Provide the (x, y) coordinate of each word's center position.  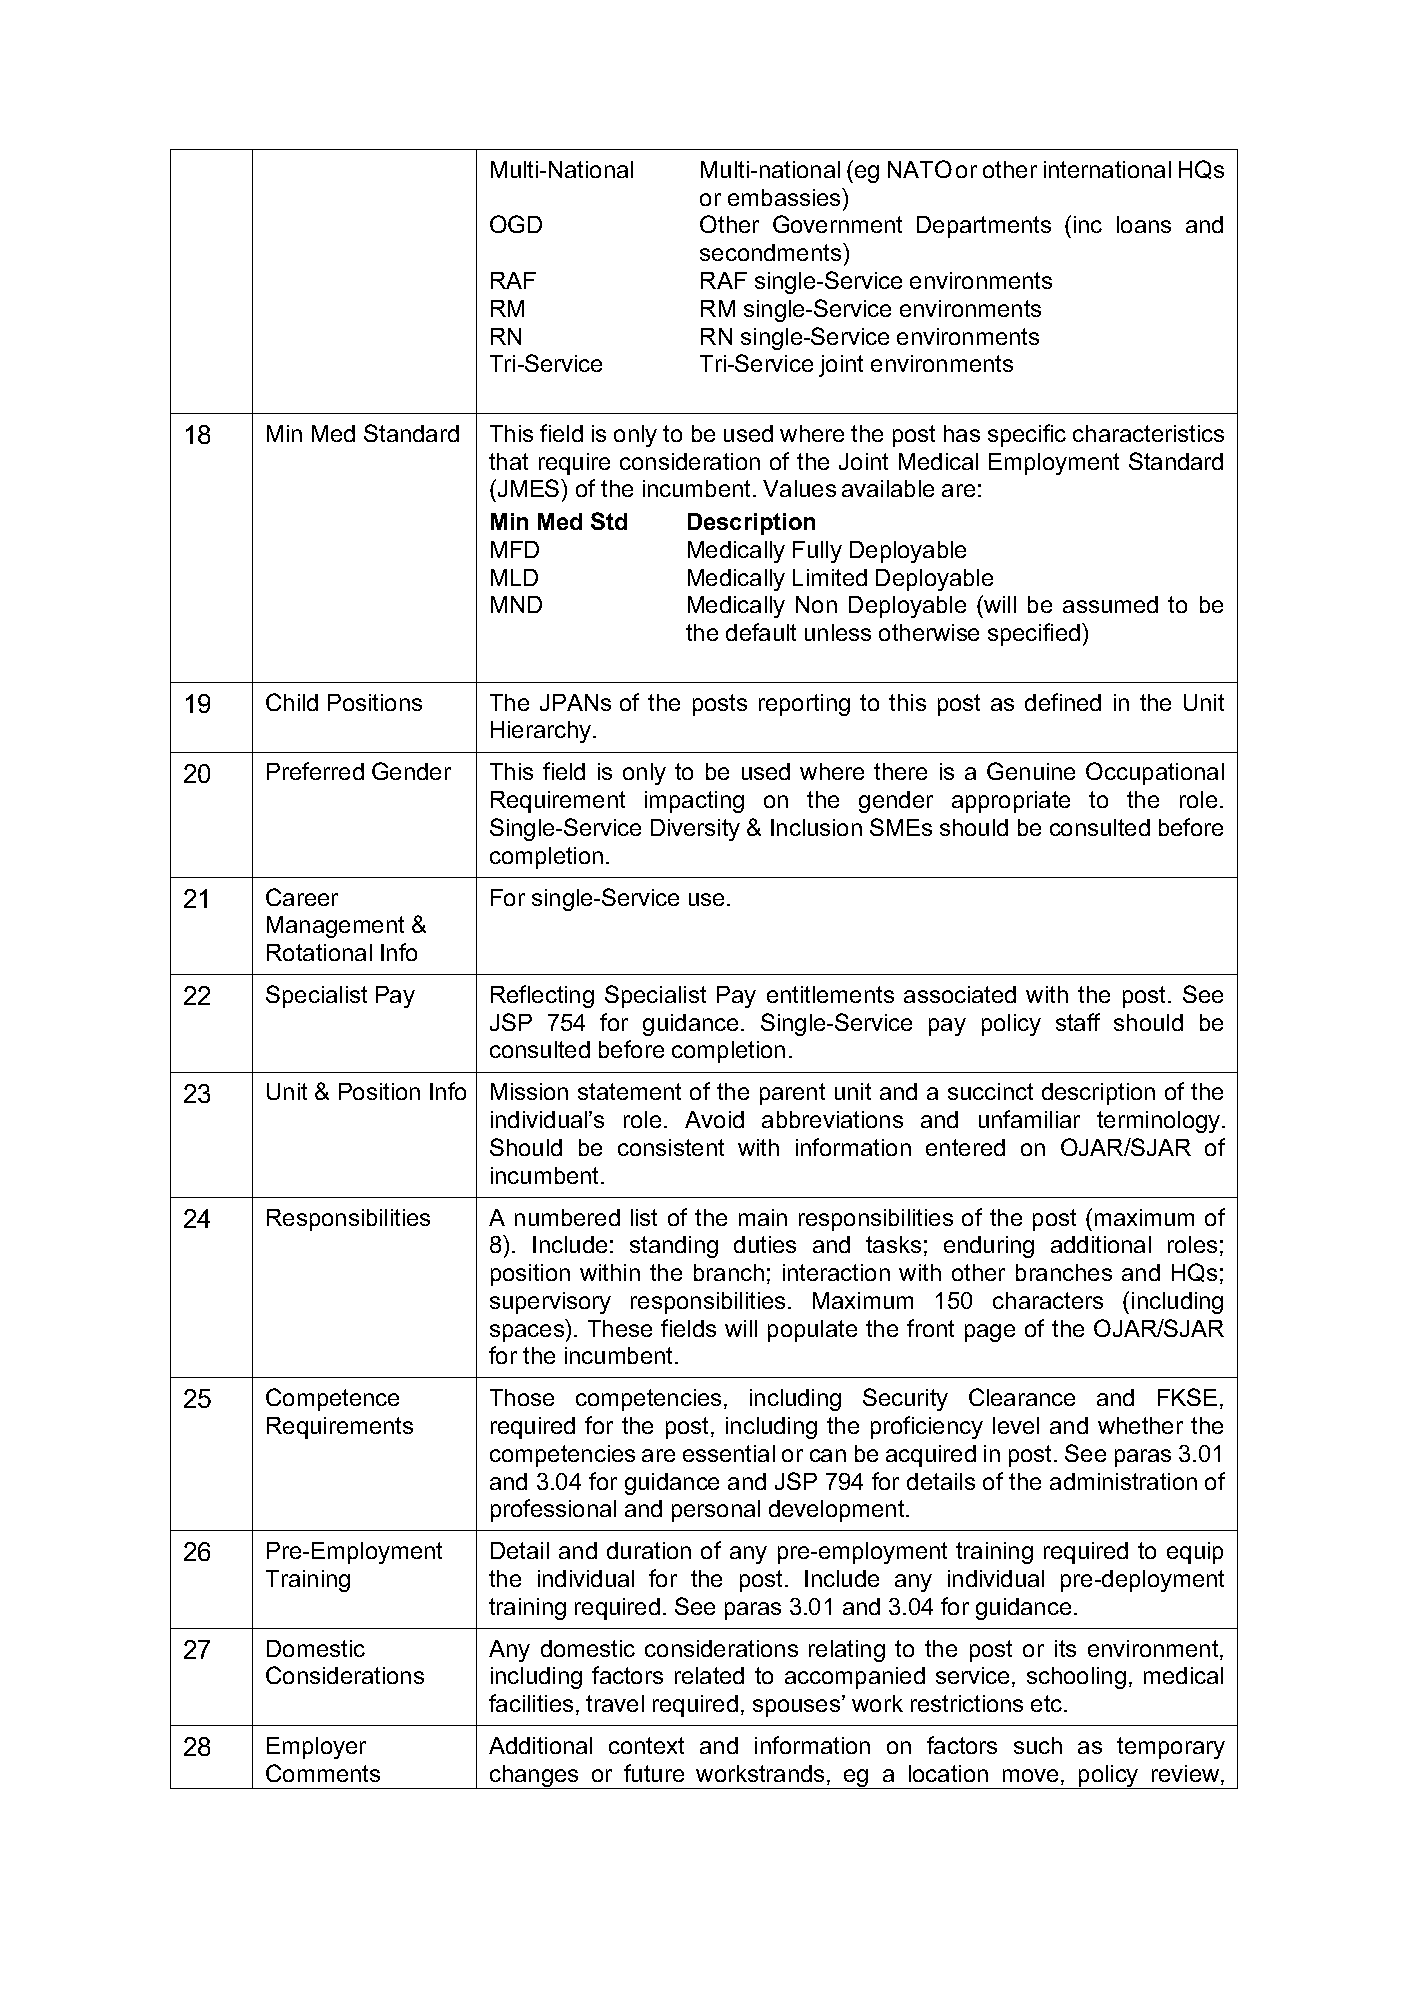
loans (1144, 224)
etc (1048, 1703)
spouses (798, 1708)
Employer (316, 1748)
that (508, 461)
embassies (785, 197)
